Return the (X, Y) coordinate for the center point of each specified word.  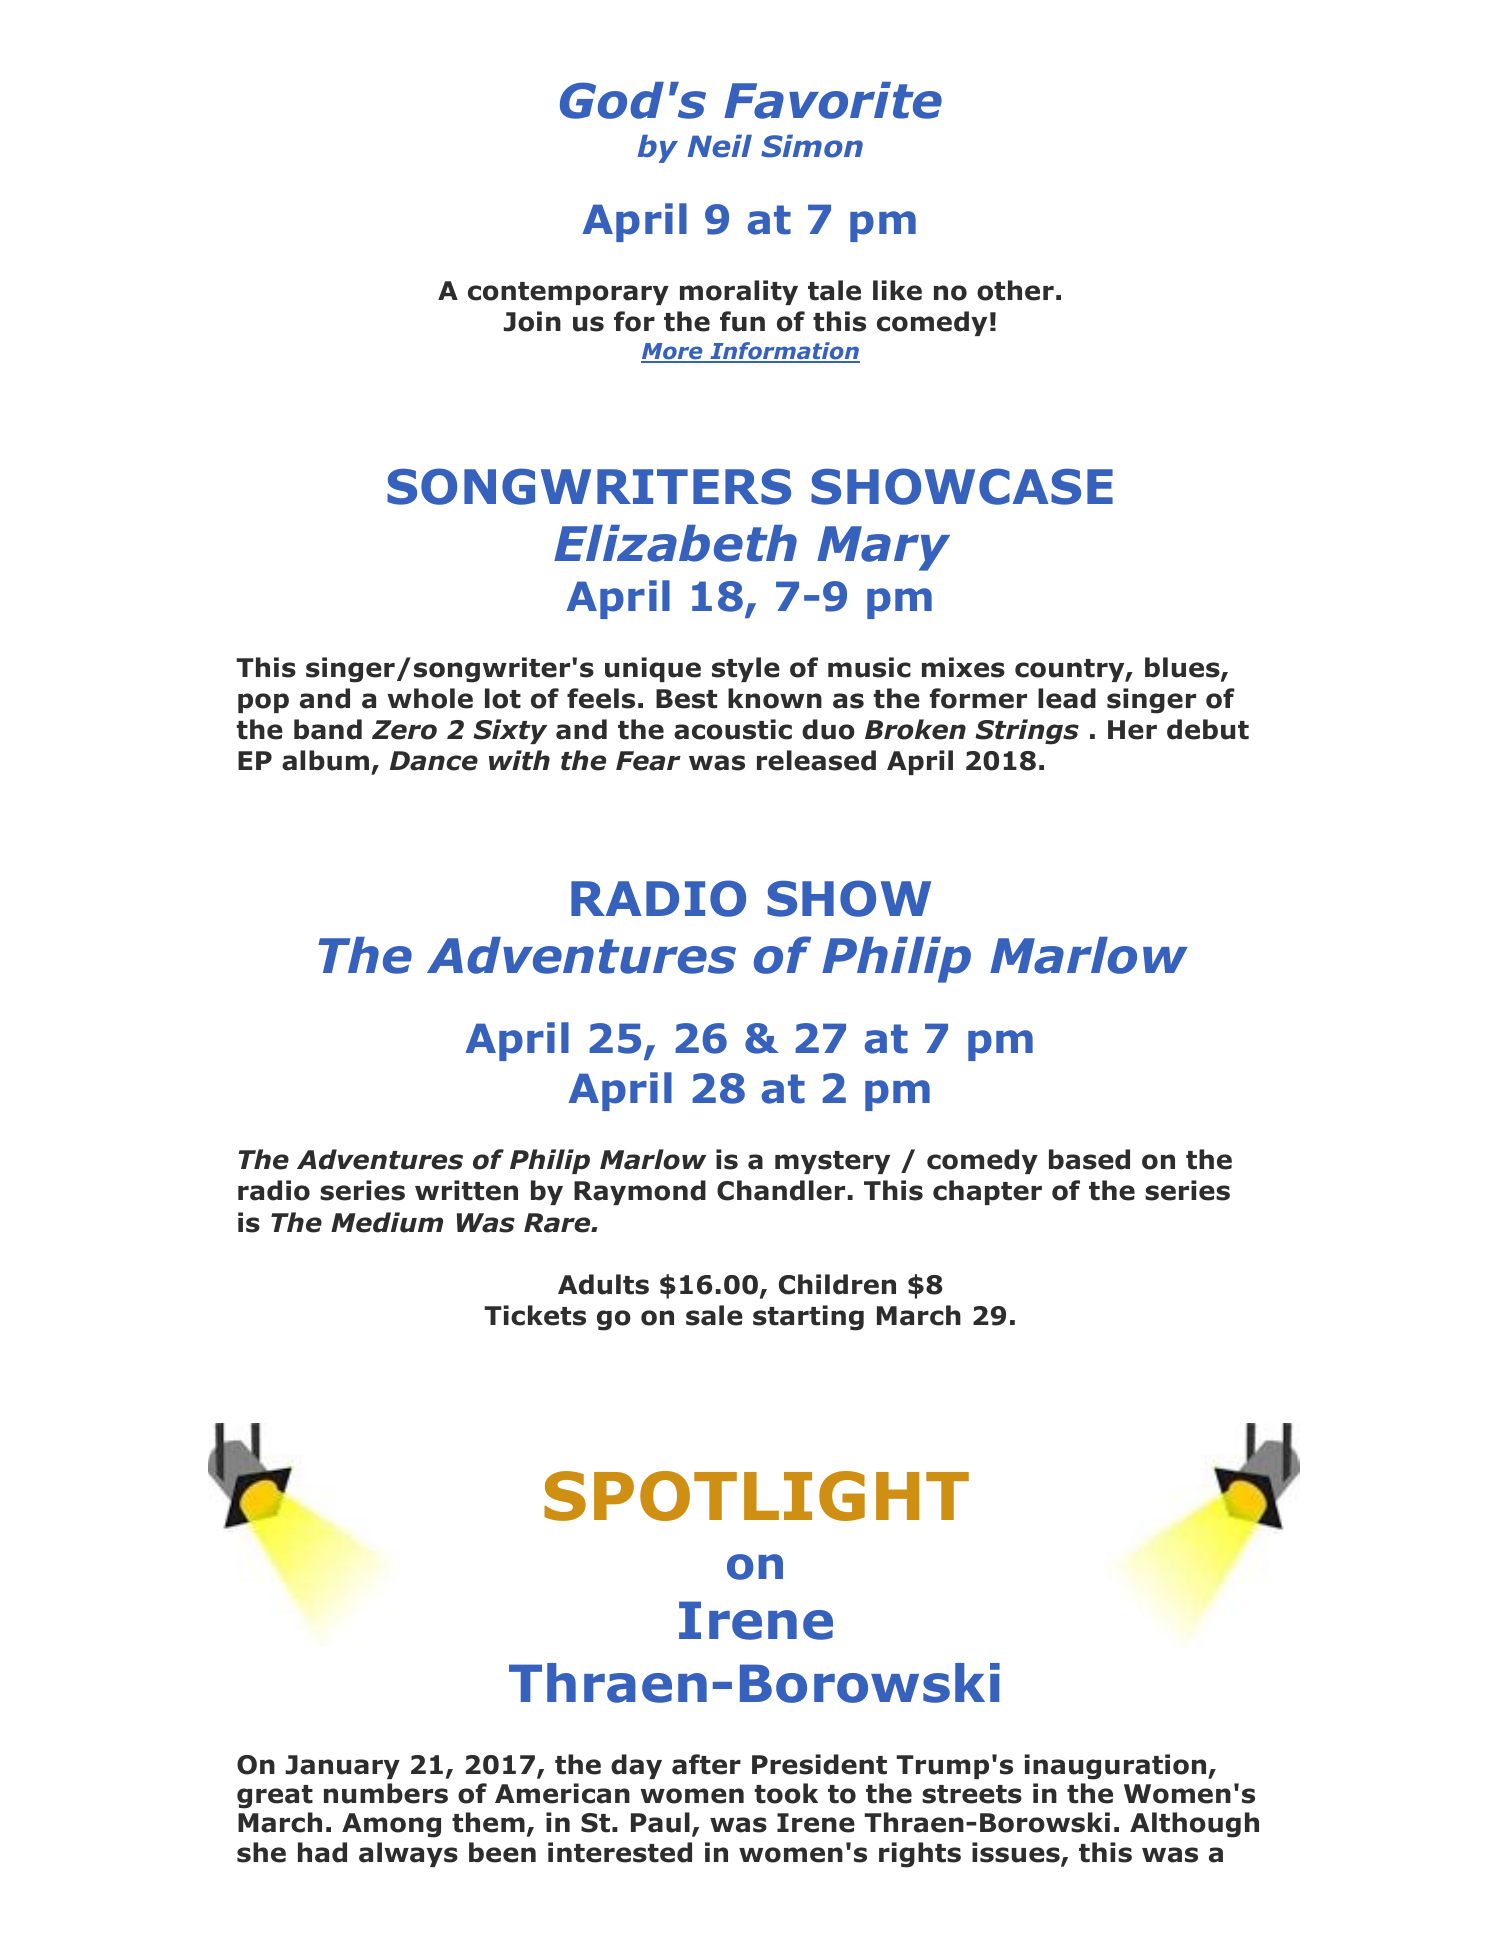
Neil (720, 146)
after (706, 1764)
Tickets (535, 1315)
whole (430, 698)
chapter (987, 1192)
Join (532, 321)
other (1015, 290)
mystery (832, 1162)
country (1070, 670)
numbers (386, 1793)
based (1089, 1159)
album (325, 760)
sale (714, 1315)
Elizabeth (675, 543)
